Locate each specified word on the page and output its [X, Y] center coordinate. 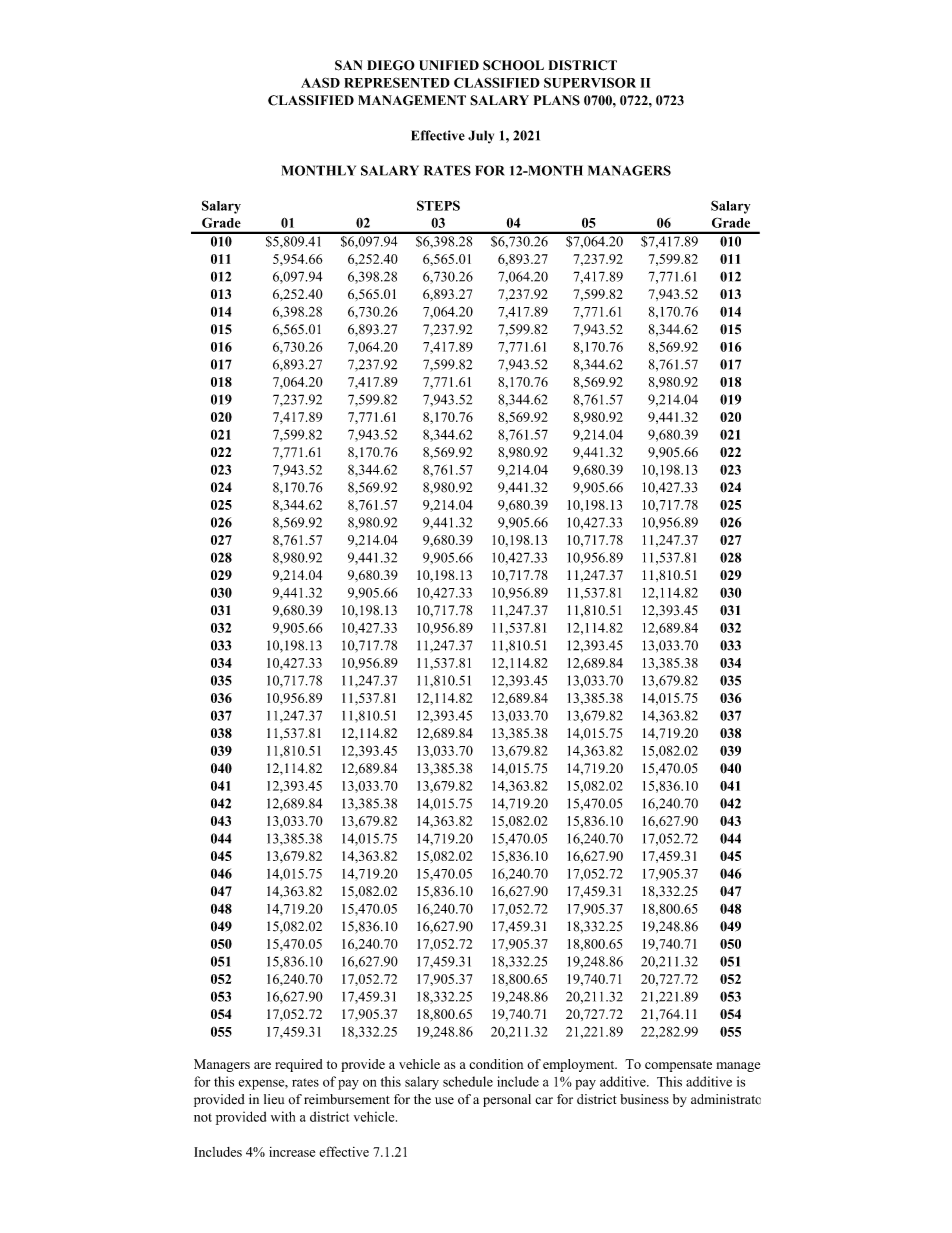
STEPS [438, 205]
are [262, 1065]
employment [580, 1065]
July [481, 137]
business [644, 1099]
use [444, 1101]
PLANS [557, 100]
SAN [348, 65]
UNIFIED [449, 65]
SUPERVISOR [590, 82]
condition [496, 1064]
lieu [274, 1099]
